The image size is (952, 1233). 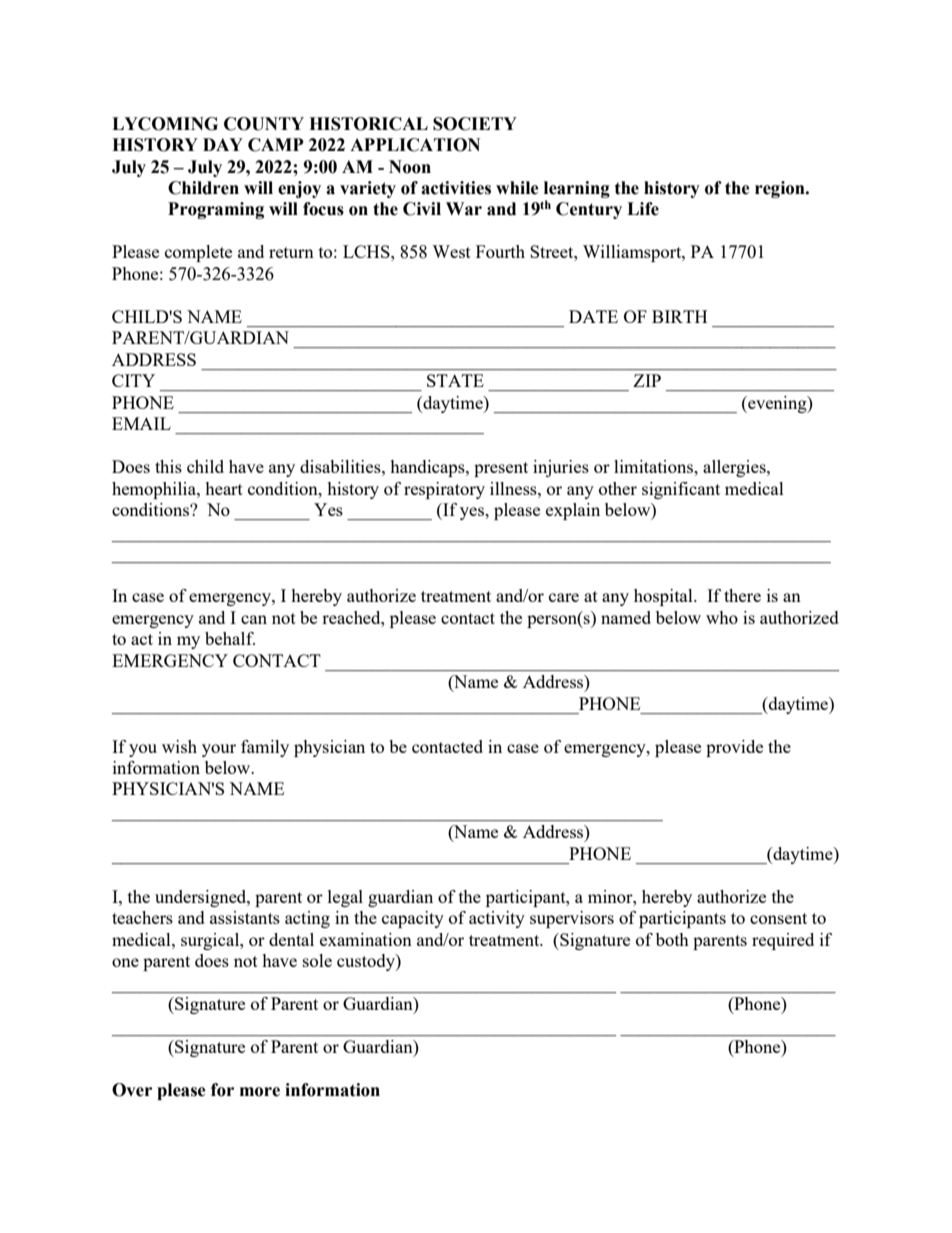 What do you see at coordinates (264, 124) in the screenshot?
I see `COUNTY` at bounding box center [264, 124].
